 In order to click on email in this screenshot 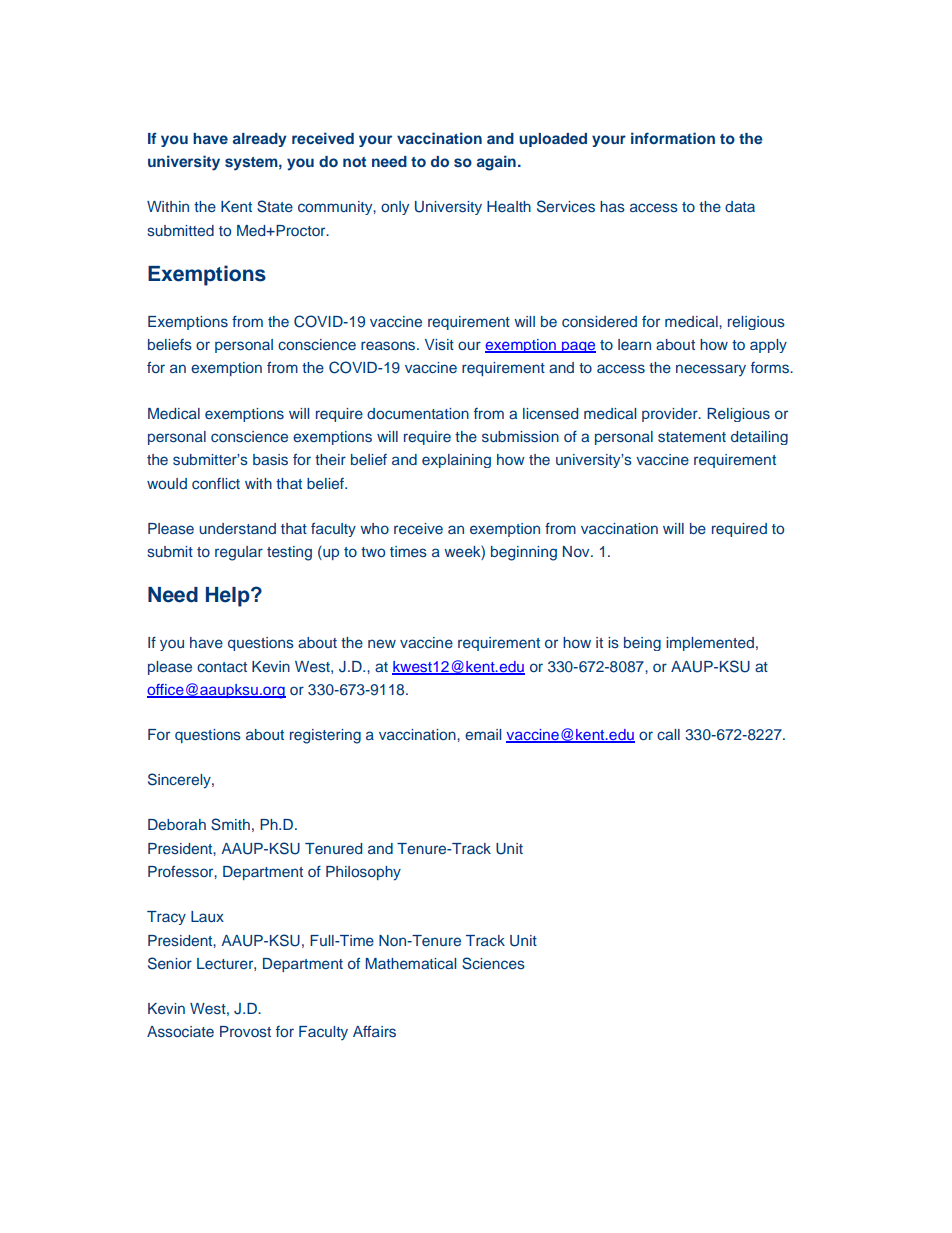, I will do `click(483, 734)`.
